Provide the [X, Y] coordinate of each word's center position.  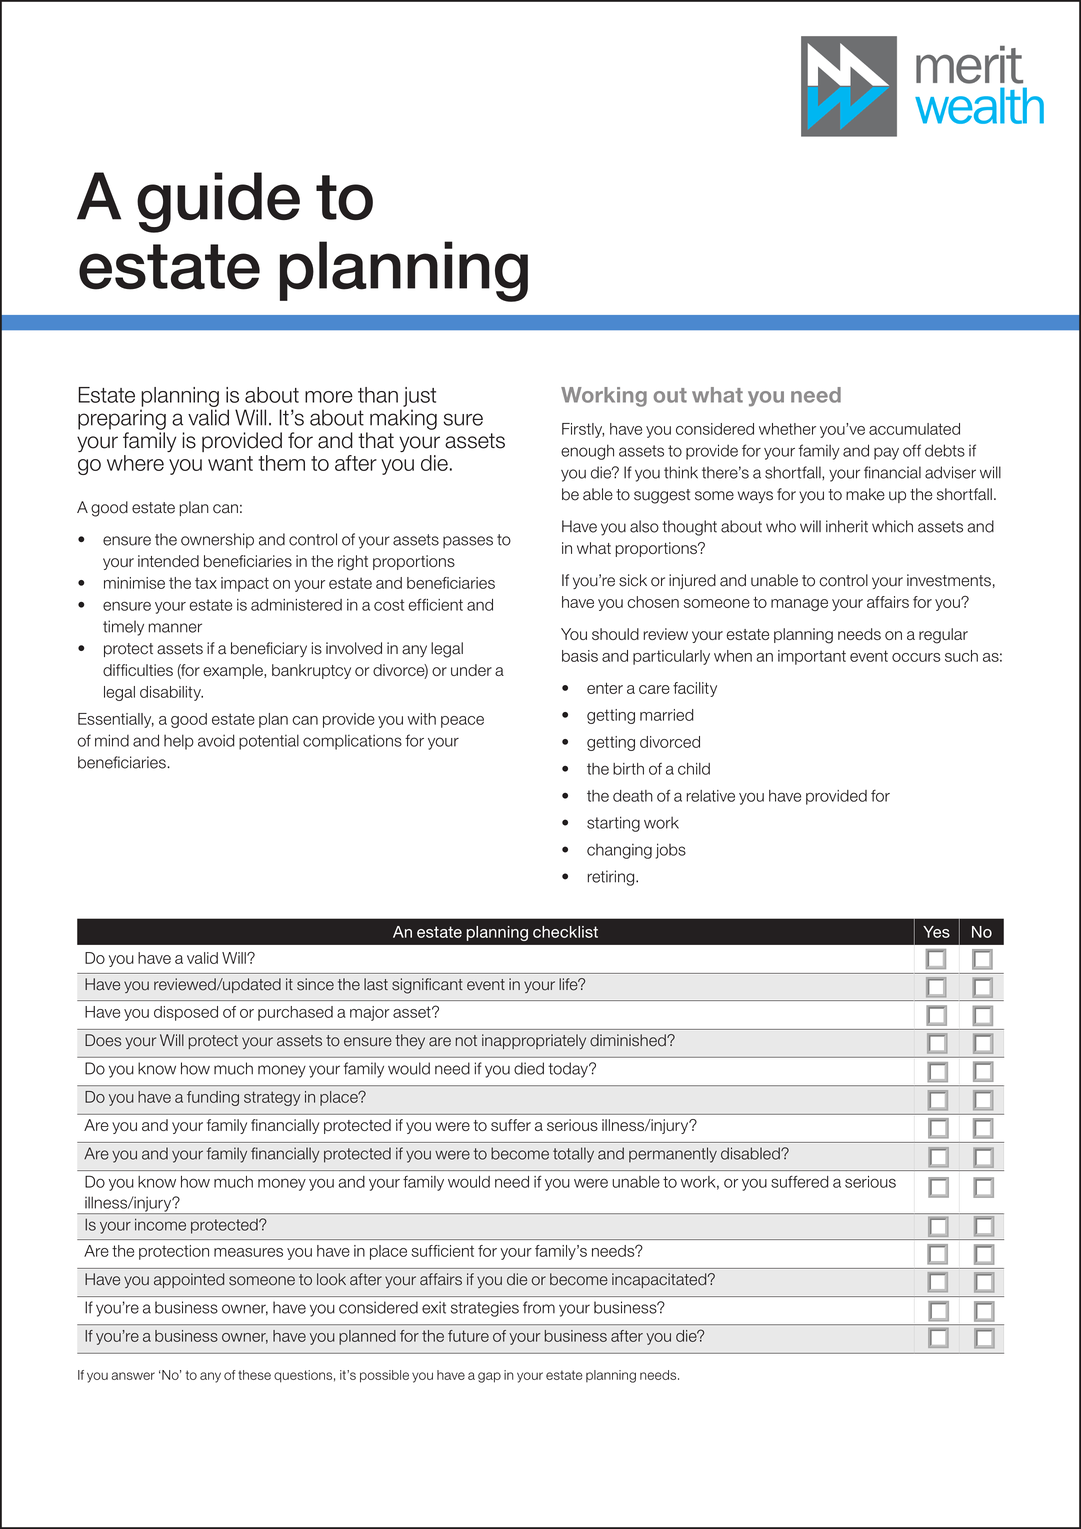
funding [213, 1098]
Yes [936, 932]
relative [710, 796]
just [419, 397]
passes [468, 542]
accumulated [914, 429]
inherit [847, 526]
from [539, 1307]
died [529, 1068]
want [230, 463]
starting [613, 824]
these [254, 1375]
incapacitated [660, 1280]
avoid [216, 740]
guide [218, 202]
